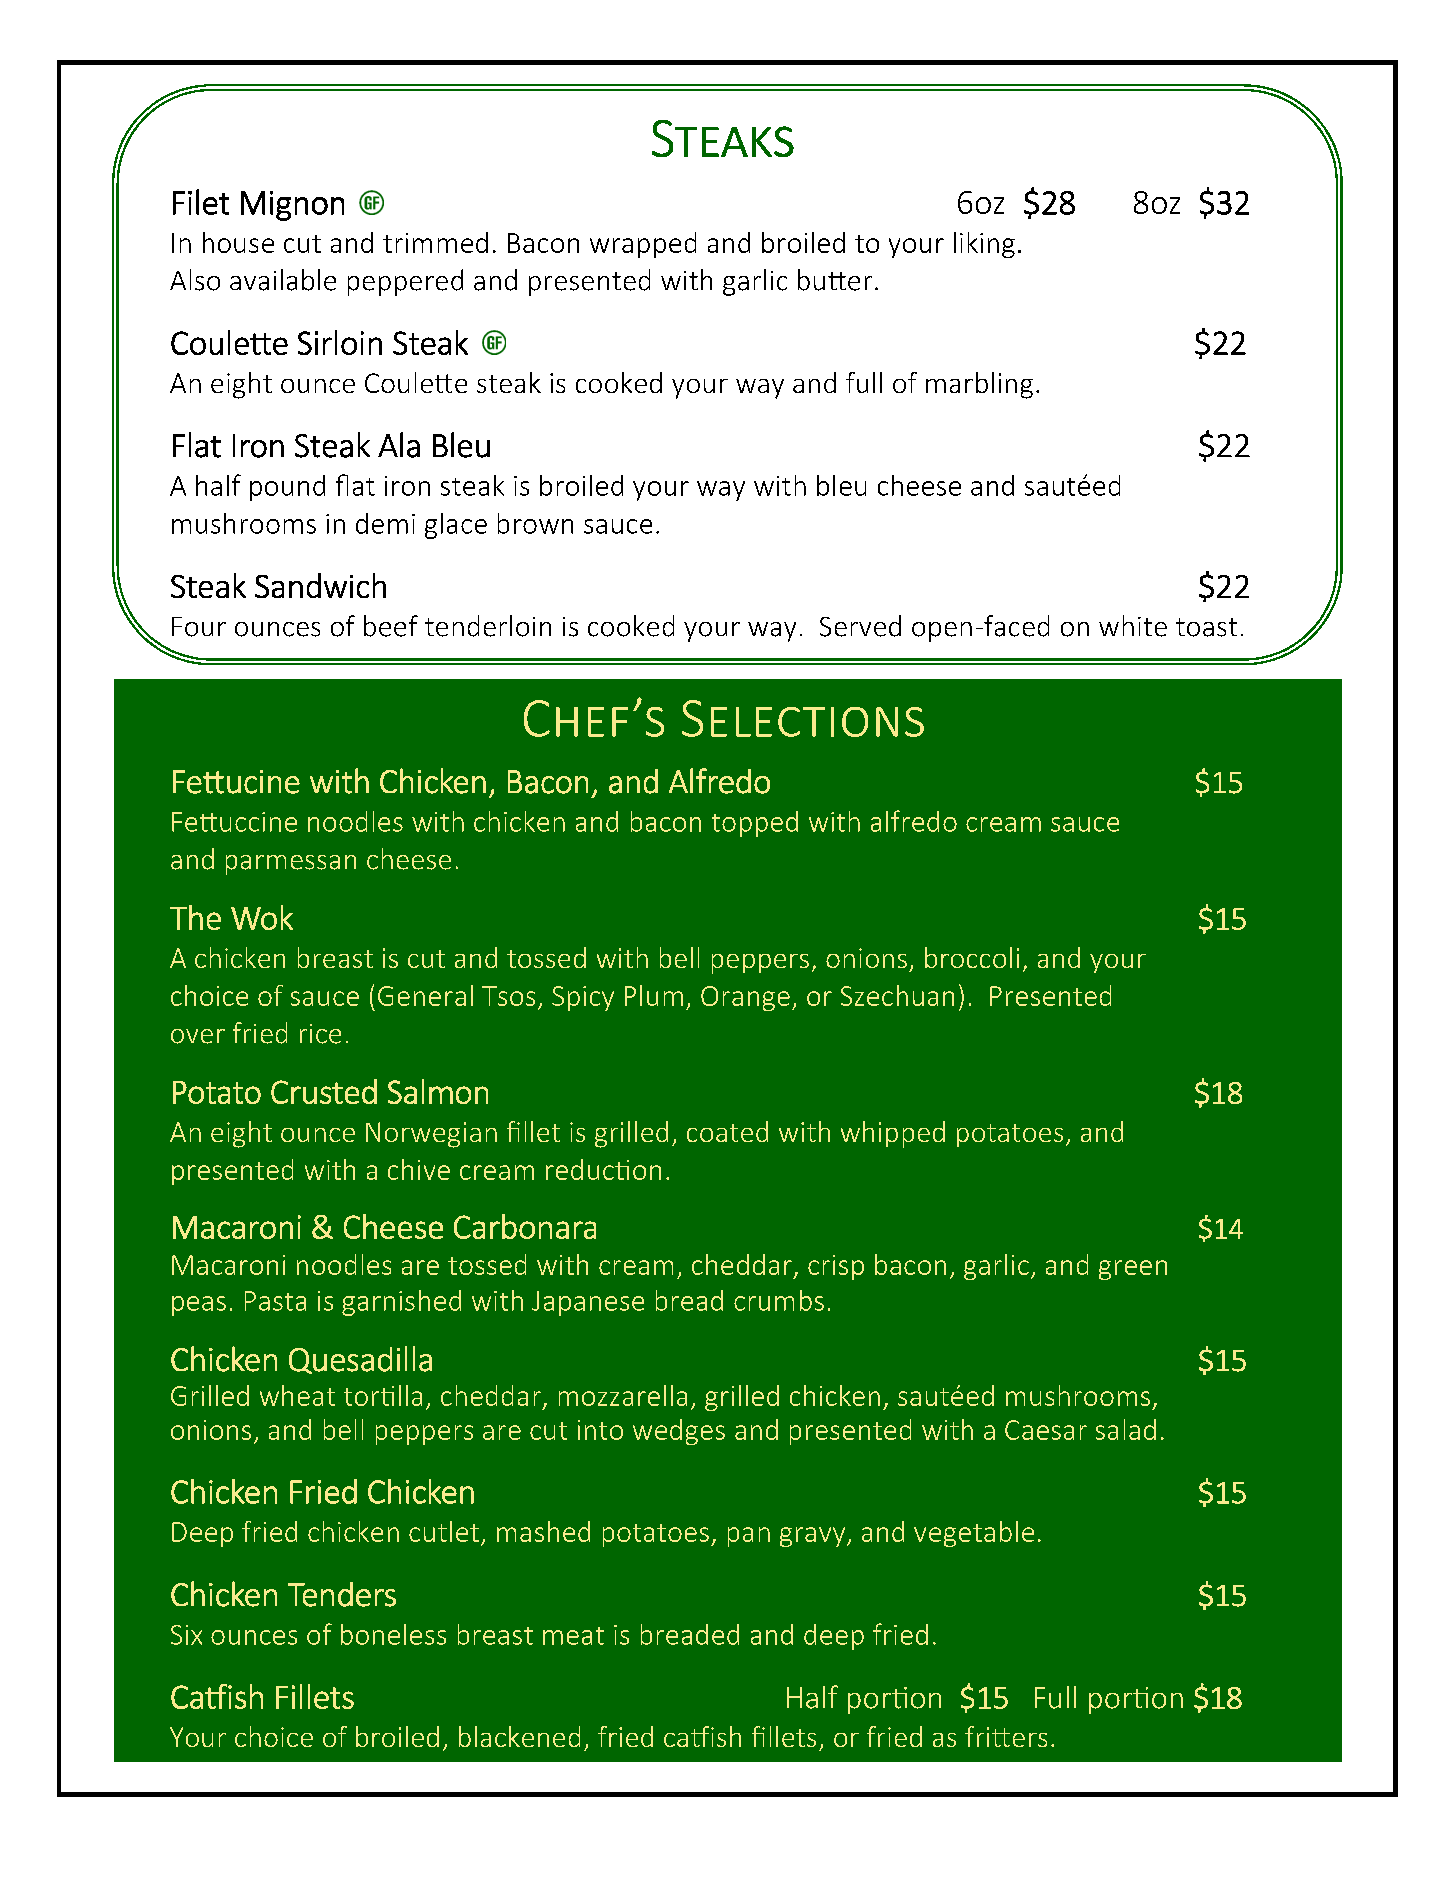 The image size is (1456, 1884). I want to click on vegetable, so click(974, 1534).
